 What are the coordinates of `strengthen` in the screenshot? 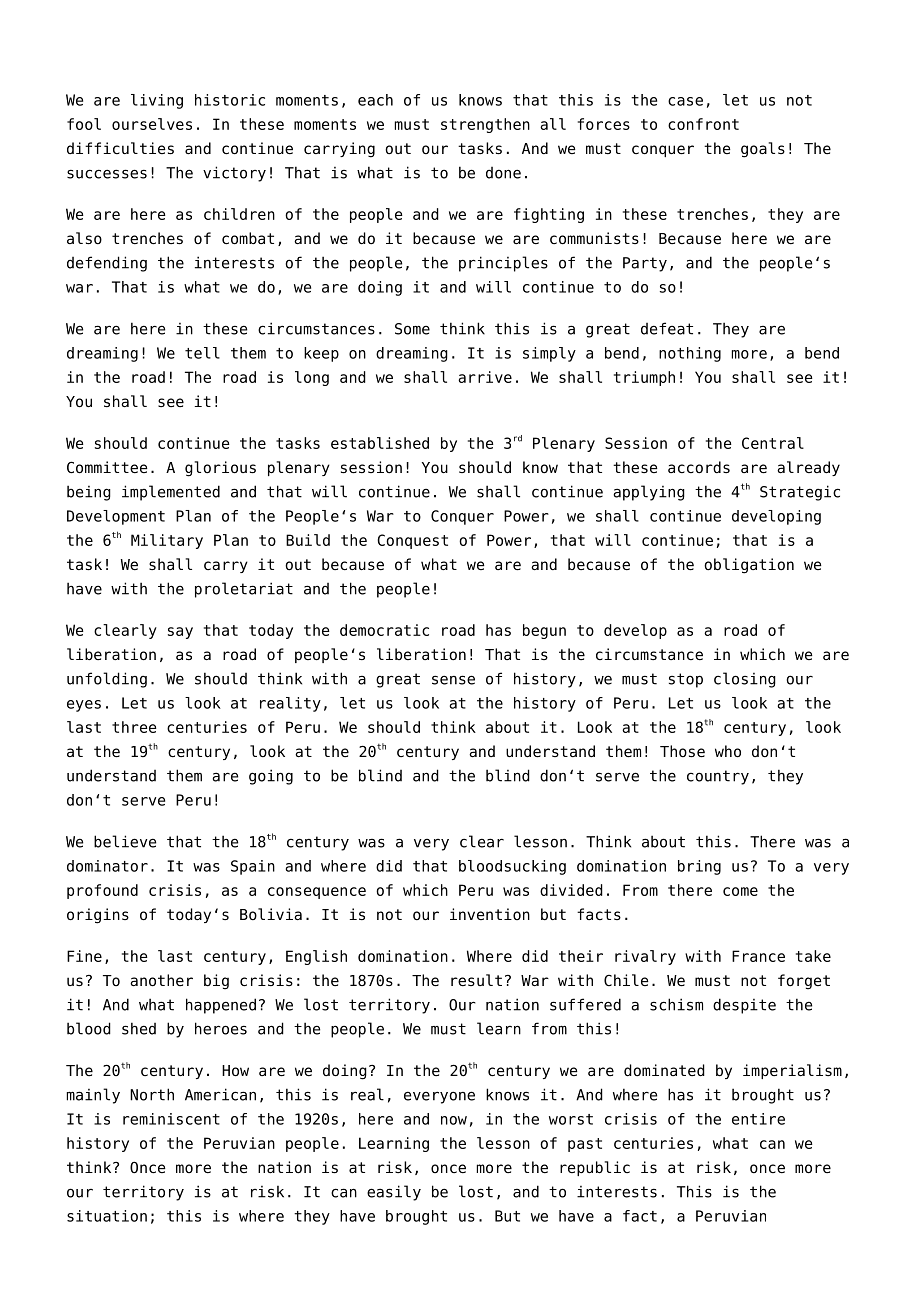 It's located at (485, 125).
